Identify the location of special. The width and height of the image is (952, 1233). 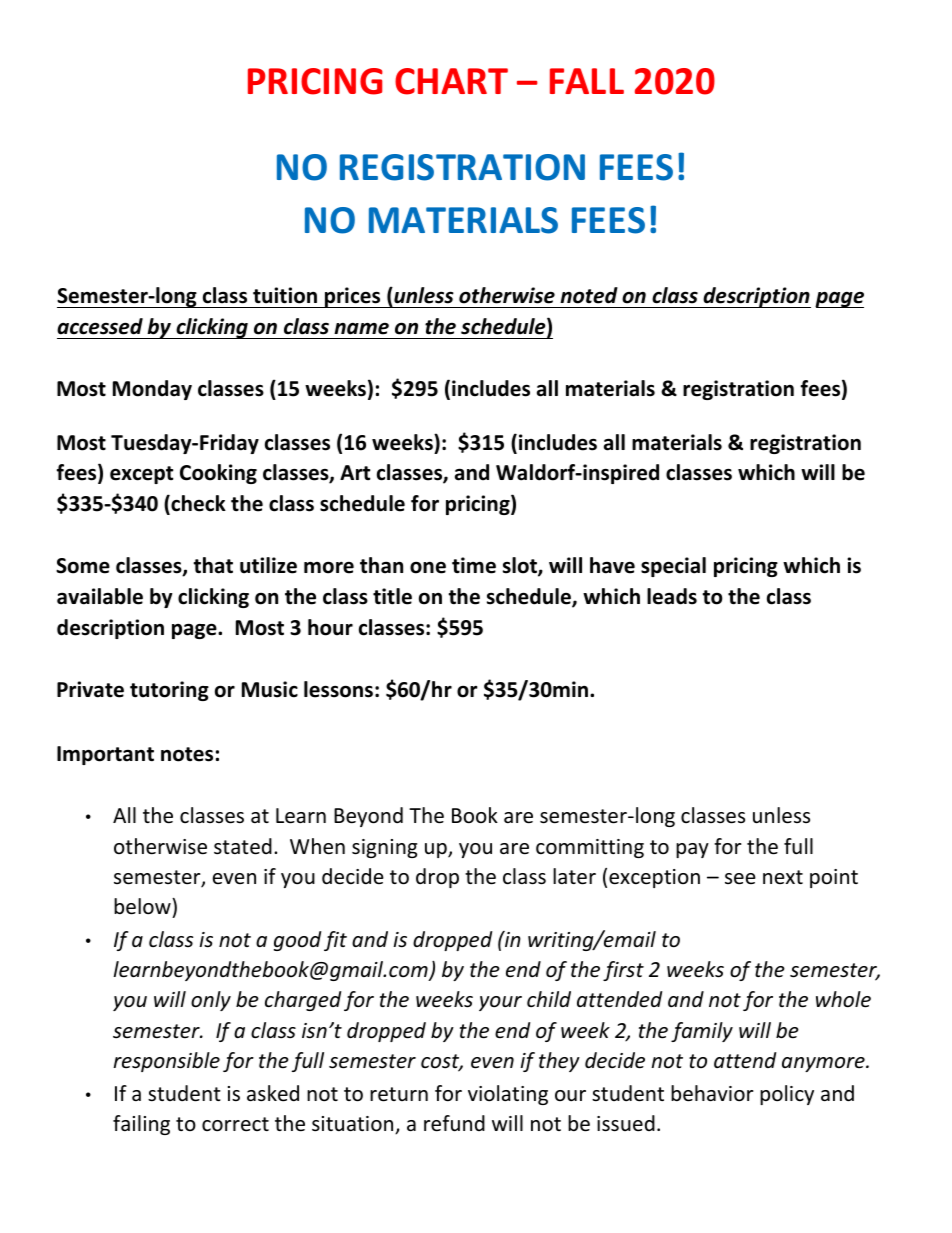
(673, 567).
